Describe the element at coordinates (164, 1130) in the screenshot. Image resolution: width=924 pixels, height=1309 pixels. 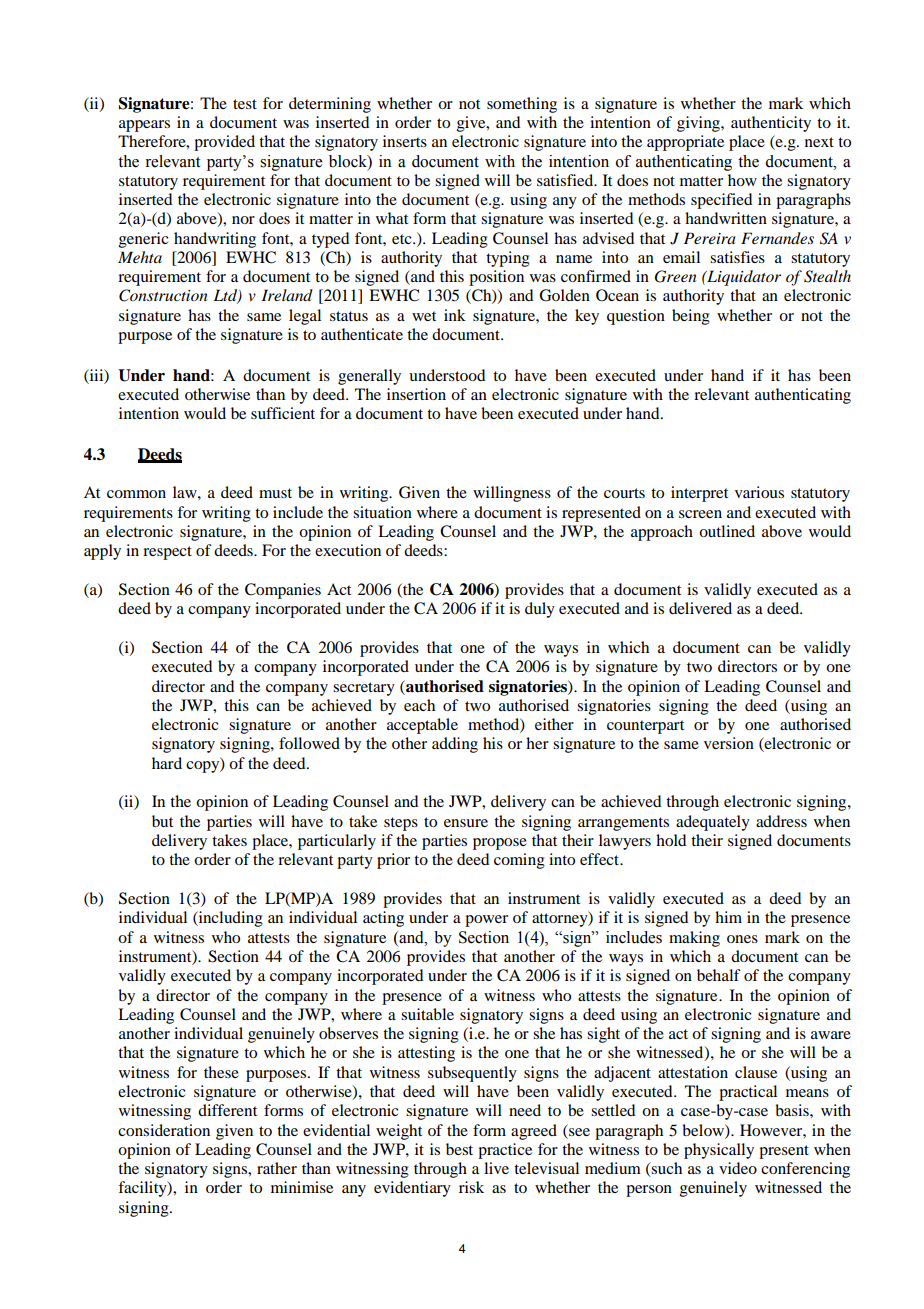
I see `consideration` at that location.
